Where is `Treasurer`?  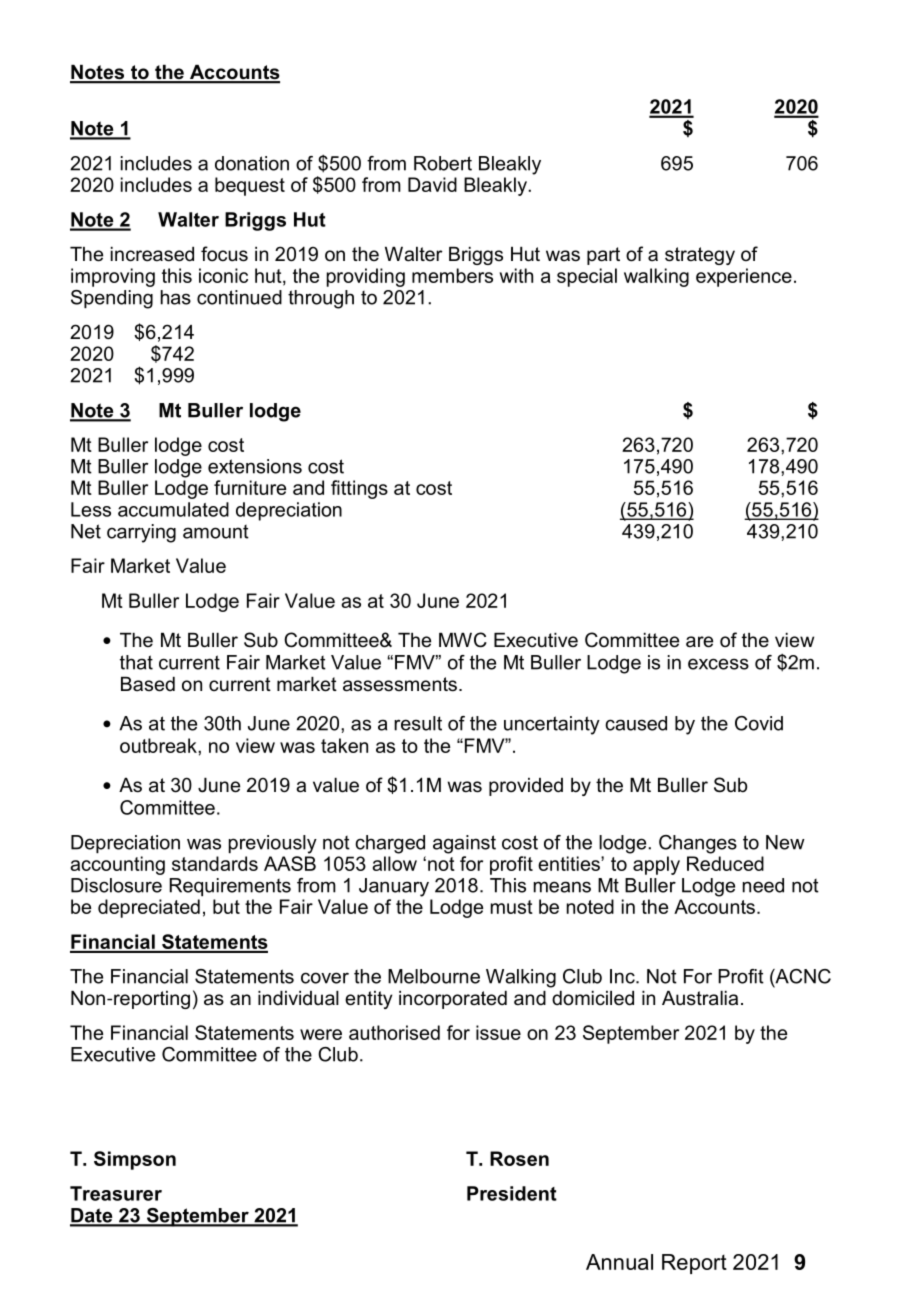 Treasurer is located at coordinates (116, 1193).
